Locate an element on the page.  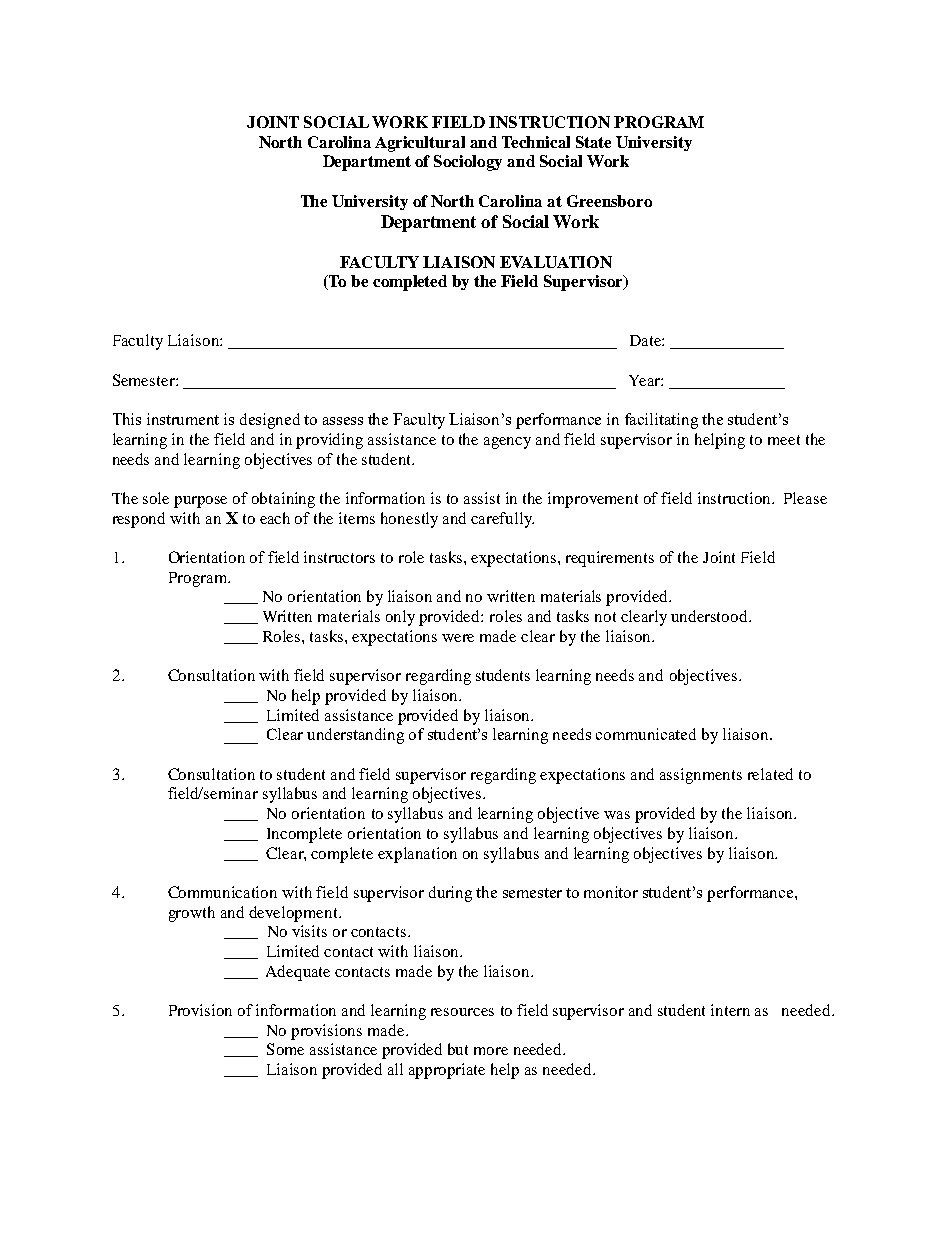
intern is located at coordinates (730, 1010).
